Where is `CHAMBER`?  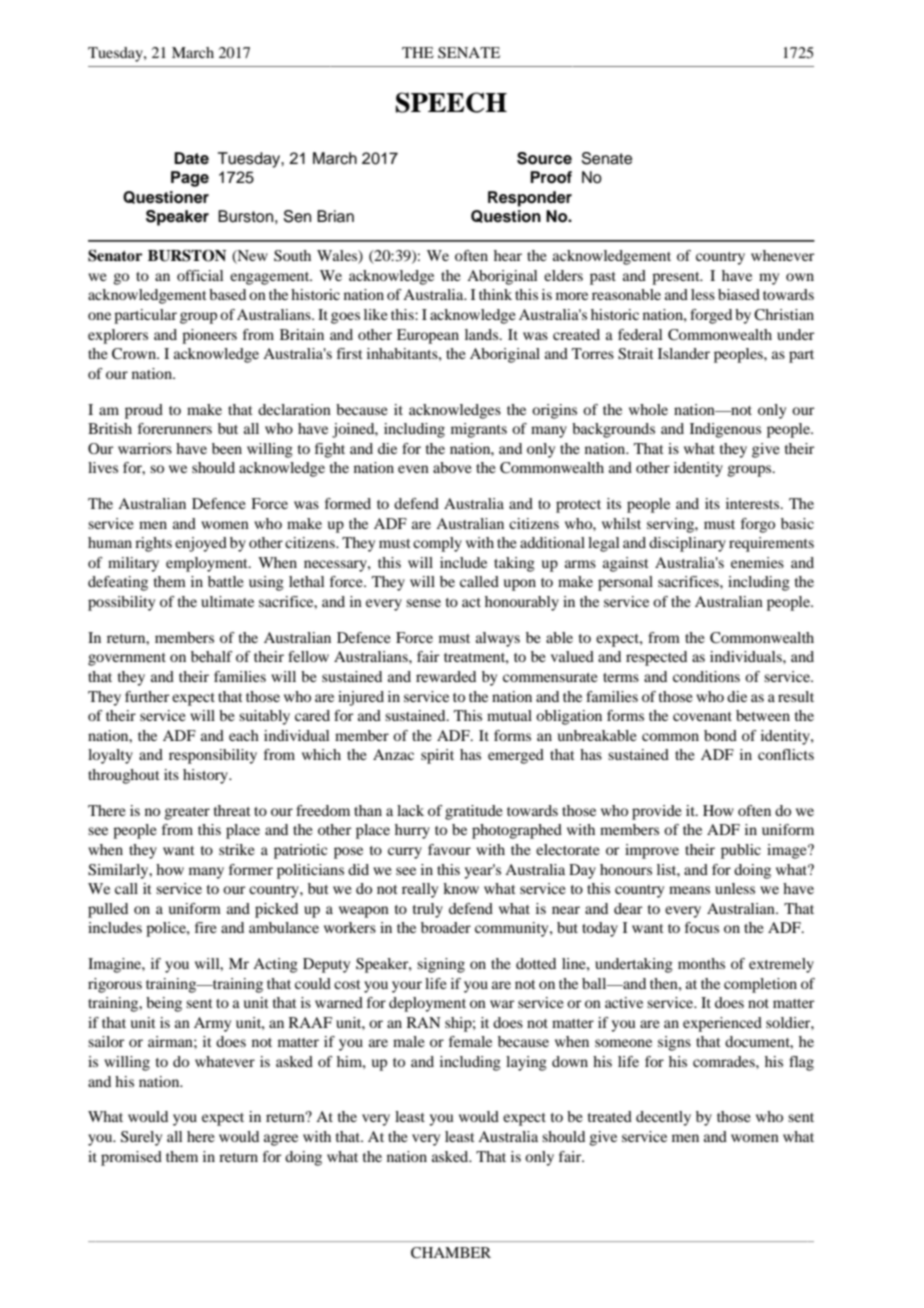
CHAMBER is located at coordinates (451, 1253).
